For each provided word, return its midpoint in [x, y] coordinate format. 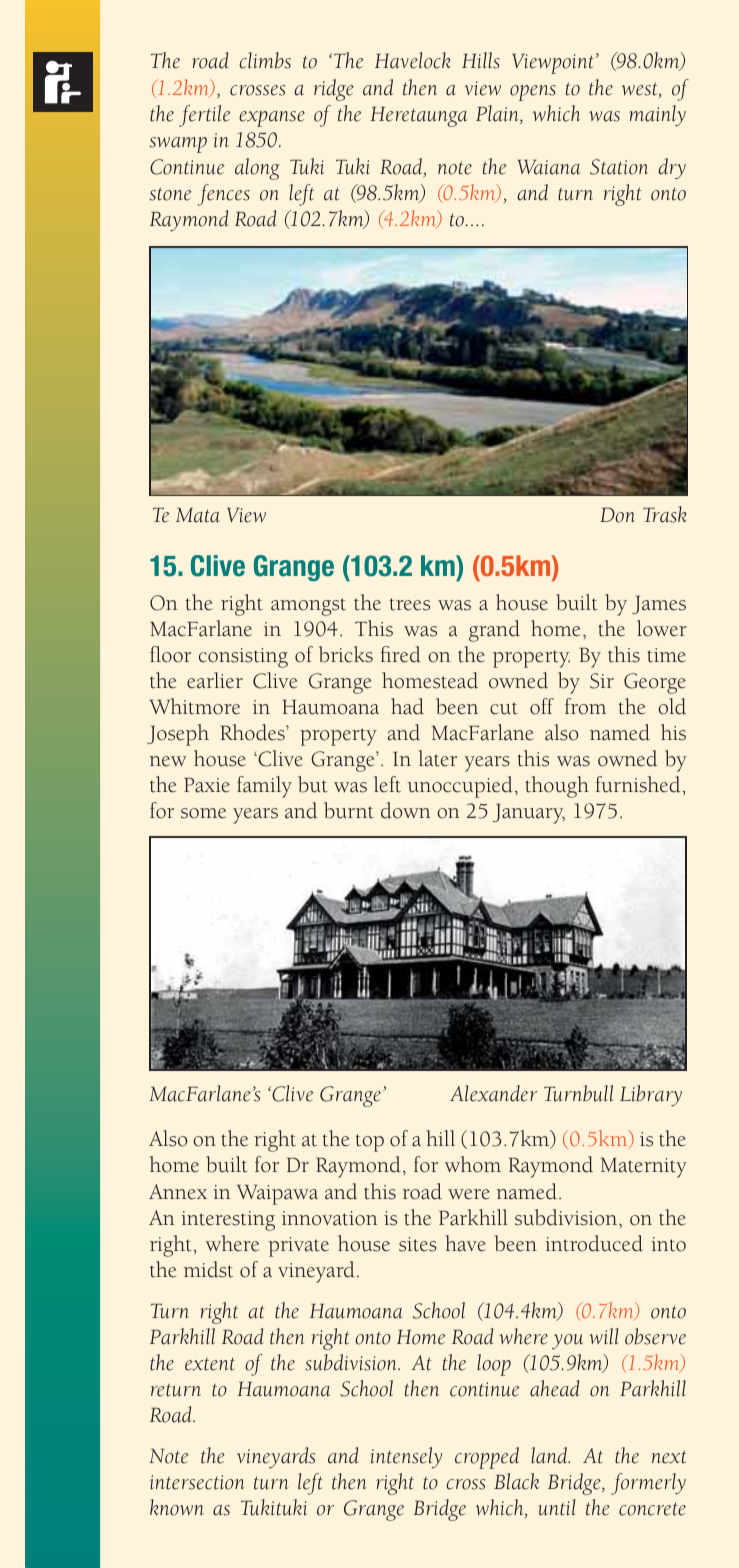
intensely [406, 1457]
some [203, 813]
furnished [638, 784]
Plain [498, 114]
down [406, 810]
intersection [197, 1482]
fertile [205, 116]
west [641, 90]
